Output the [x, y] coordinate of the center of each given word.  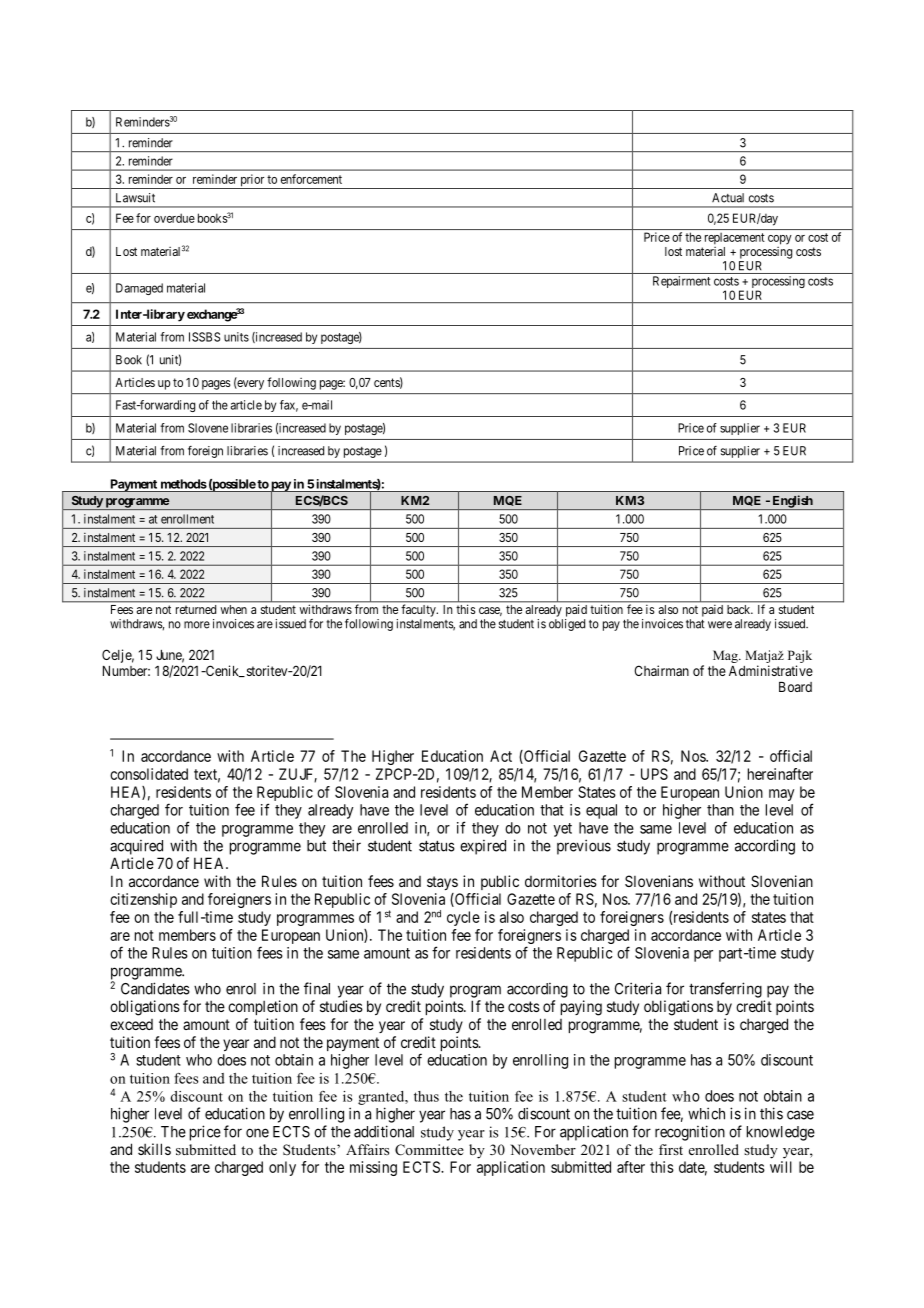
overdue [174, 218]
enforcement [311, 179]
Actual [728, 198]
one [257, 1133]
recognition [690, 1133]
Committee [429, 1150]
